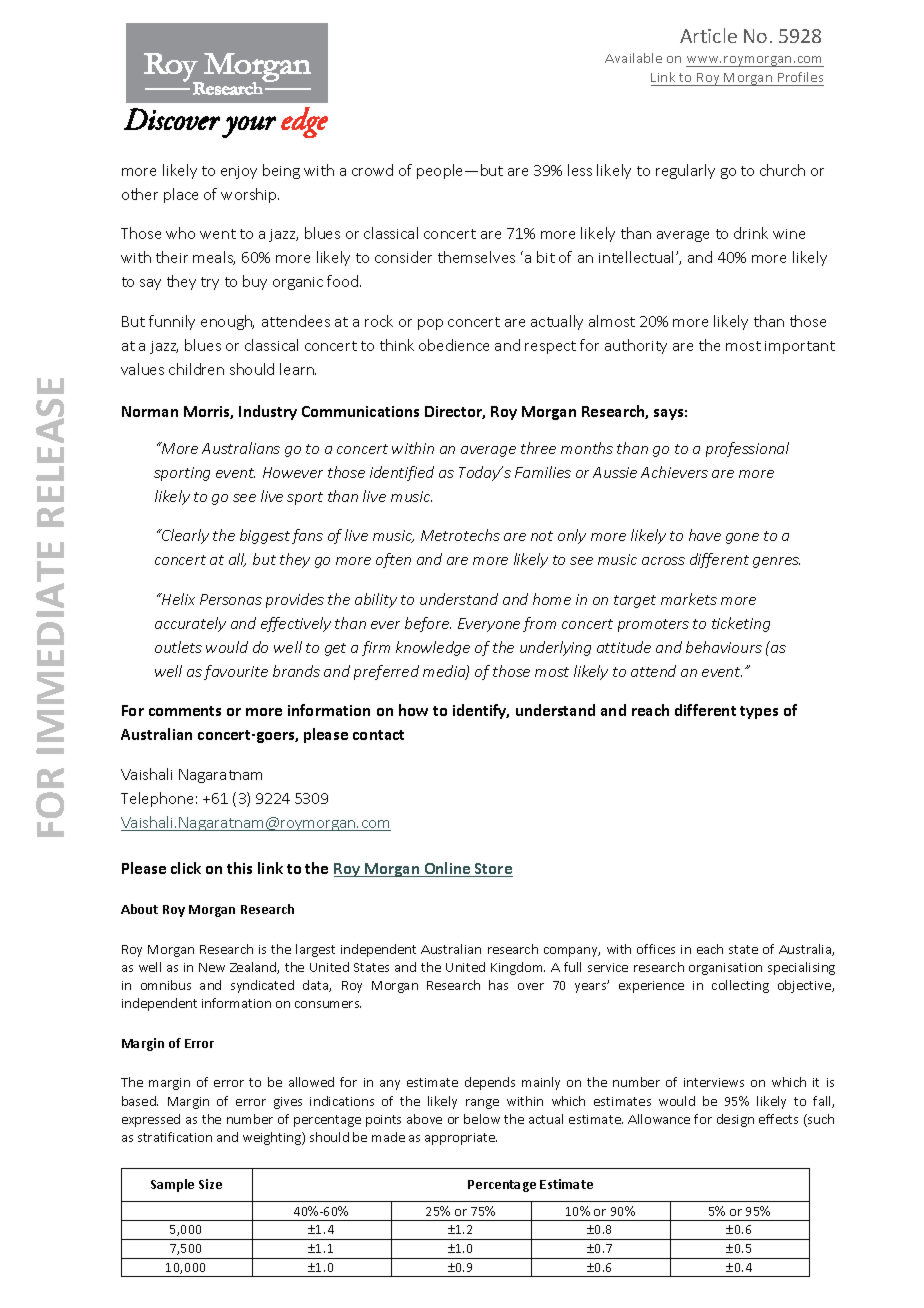 The height and width of the screenshot is (1308, 924). Describe the element at coordinates (185, 711) in the screenshot. I see `comments` at that location.
